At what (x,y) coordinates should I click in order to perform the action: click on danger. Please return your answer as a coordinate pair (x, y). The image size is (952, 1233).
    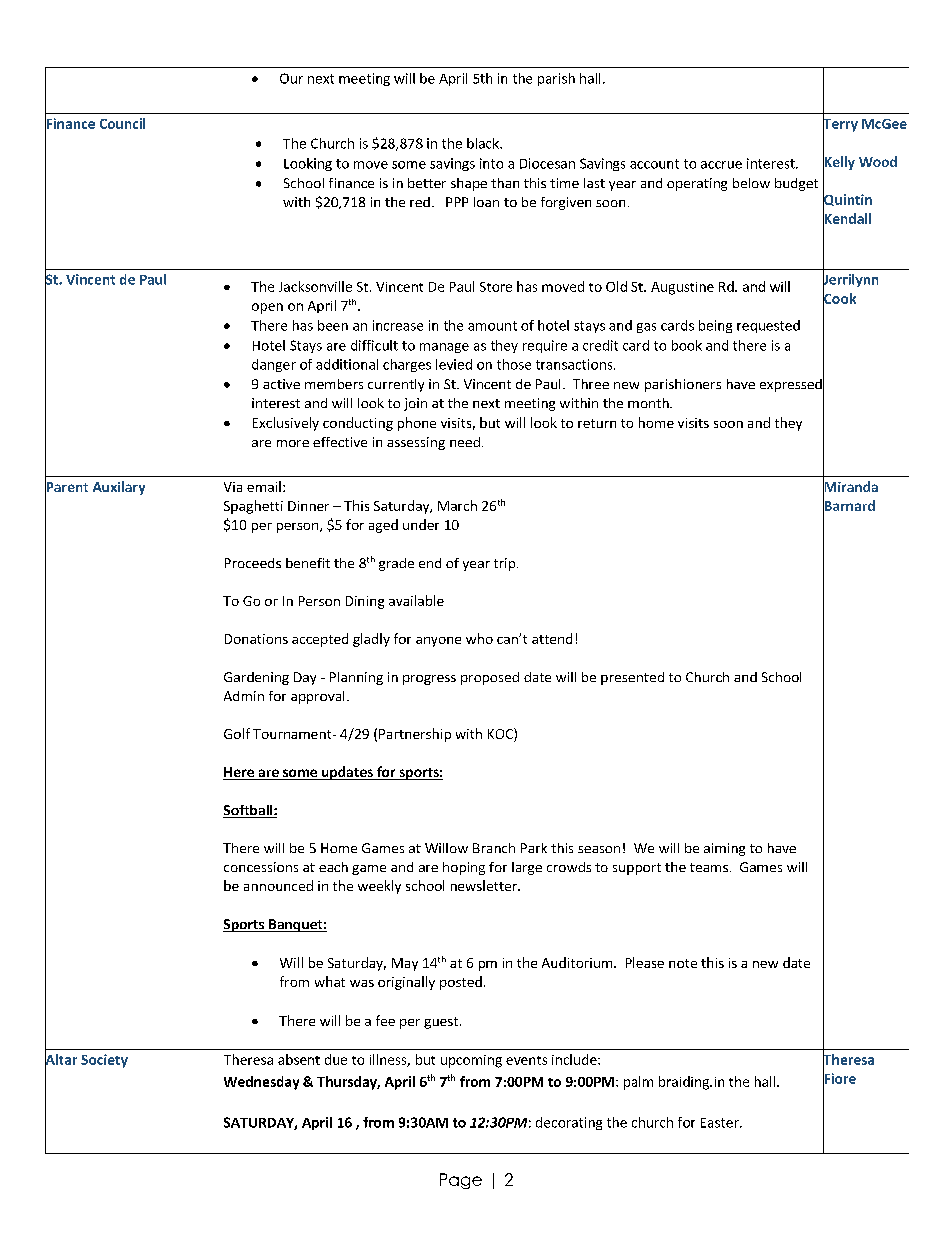
    Looking at the image, I should click on (274, 365).
